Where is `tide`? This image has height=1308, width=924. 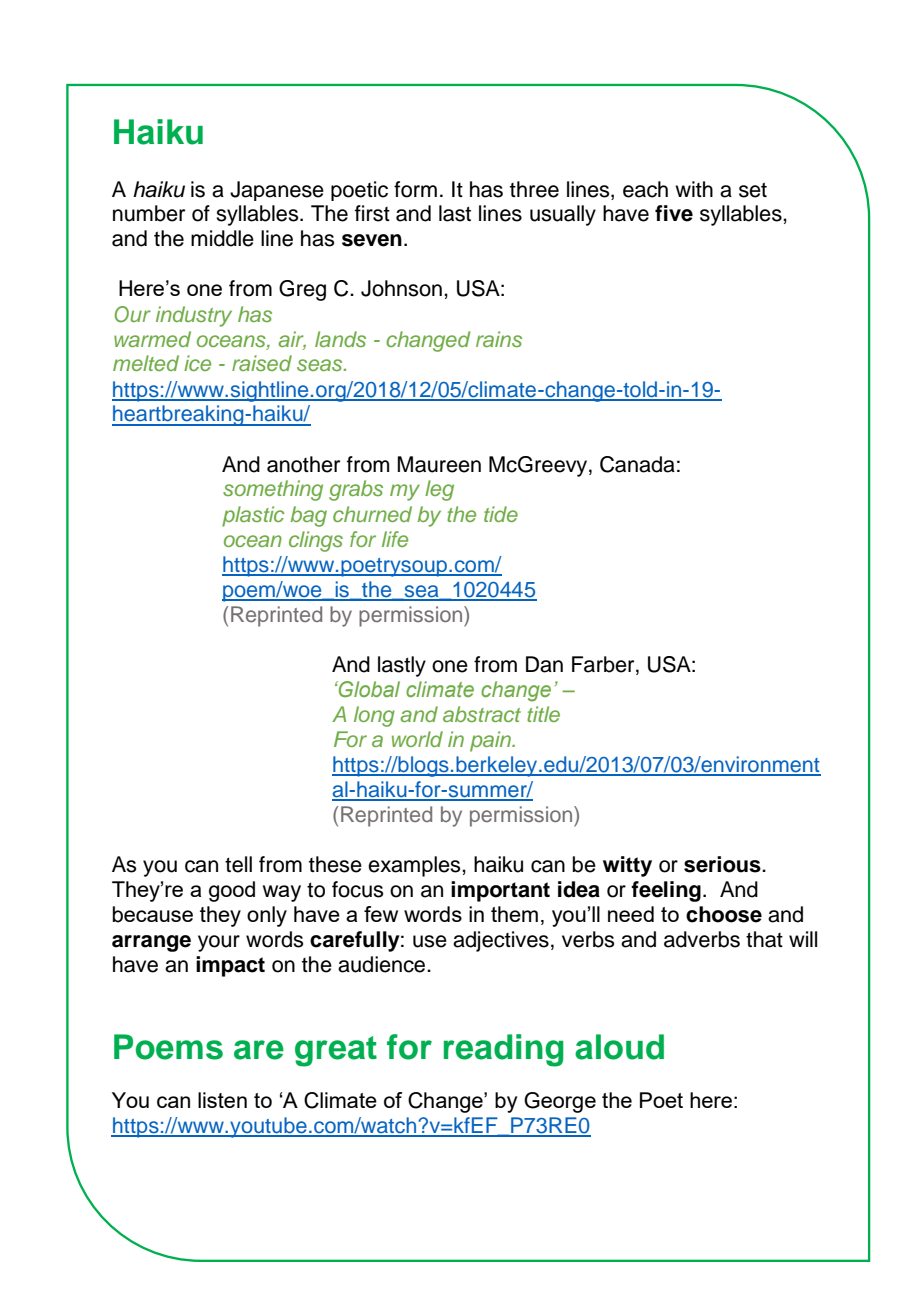 tide is located at coordinates (501, 514).
